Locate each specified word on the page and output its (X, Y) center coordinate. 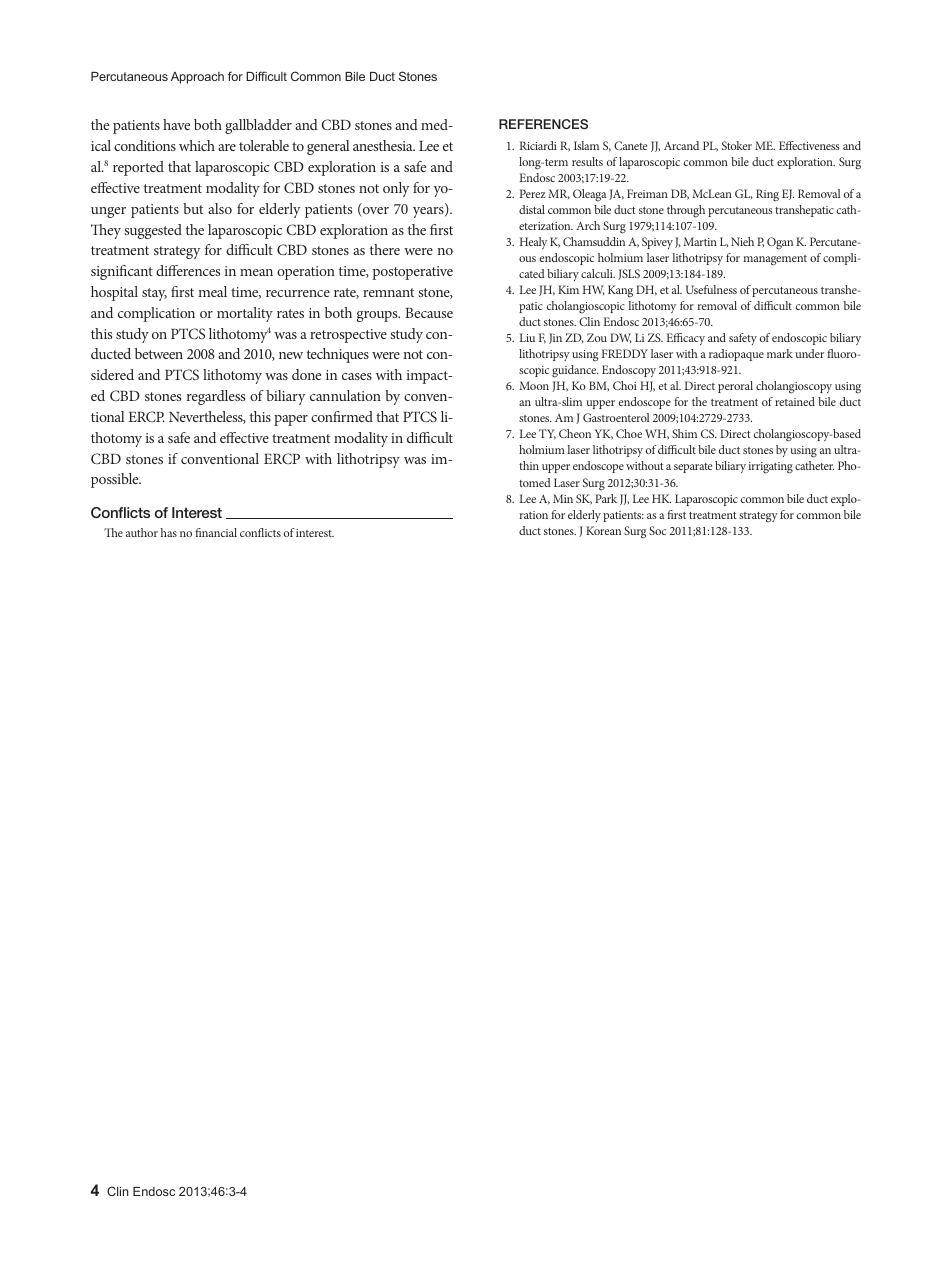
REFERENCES (543, 124)
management (775, 260)
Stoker (737, 145)
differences (188, 270)
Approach (197, 78)
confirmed (342, 416)
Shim (684, 433)
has (169, 532)
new (291, 355)
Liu (527, 337)
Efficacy (685, 339)
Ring (767, 195)
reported (138, 168)
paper (291, 420)
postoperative (412, 273)
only (396, 189)
